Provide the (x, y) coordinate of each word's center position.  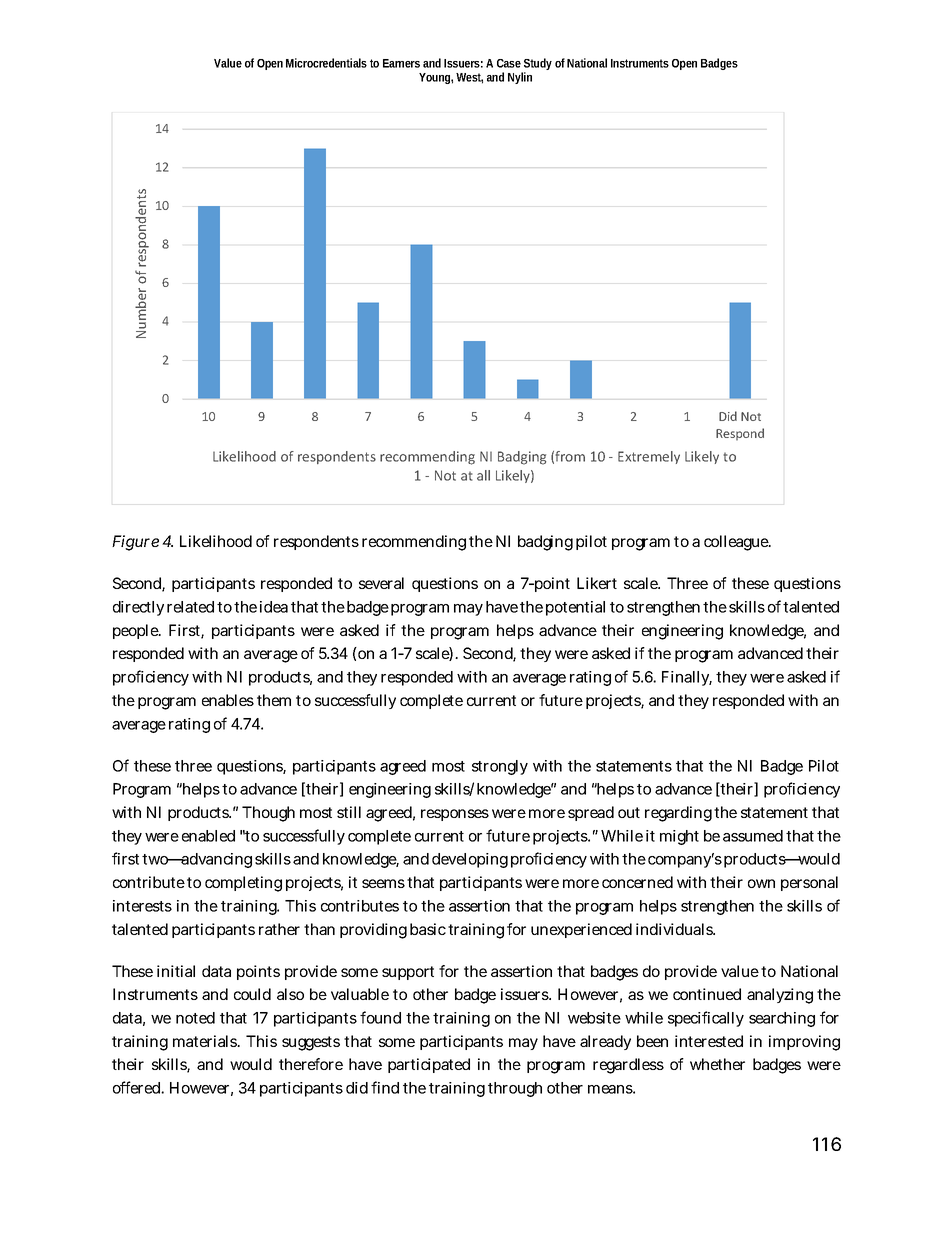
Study (537, 65)
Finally (686, 678)
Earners (401, 63)
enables (228, 700)
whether (717, 1064)
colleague (736, 543)
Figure (135, 543)
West (469, 78)
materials (205, 1041)
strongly (500, 767)
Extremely (649, 457)
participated (429, 1065)
